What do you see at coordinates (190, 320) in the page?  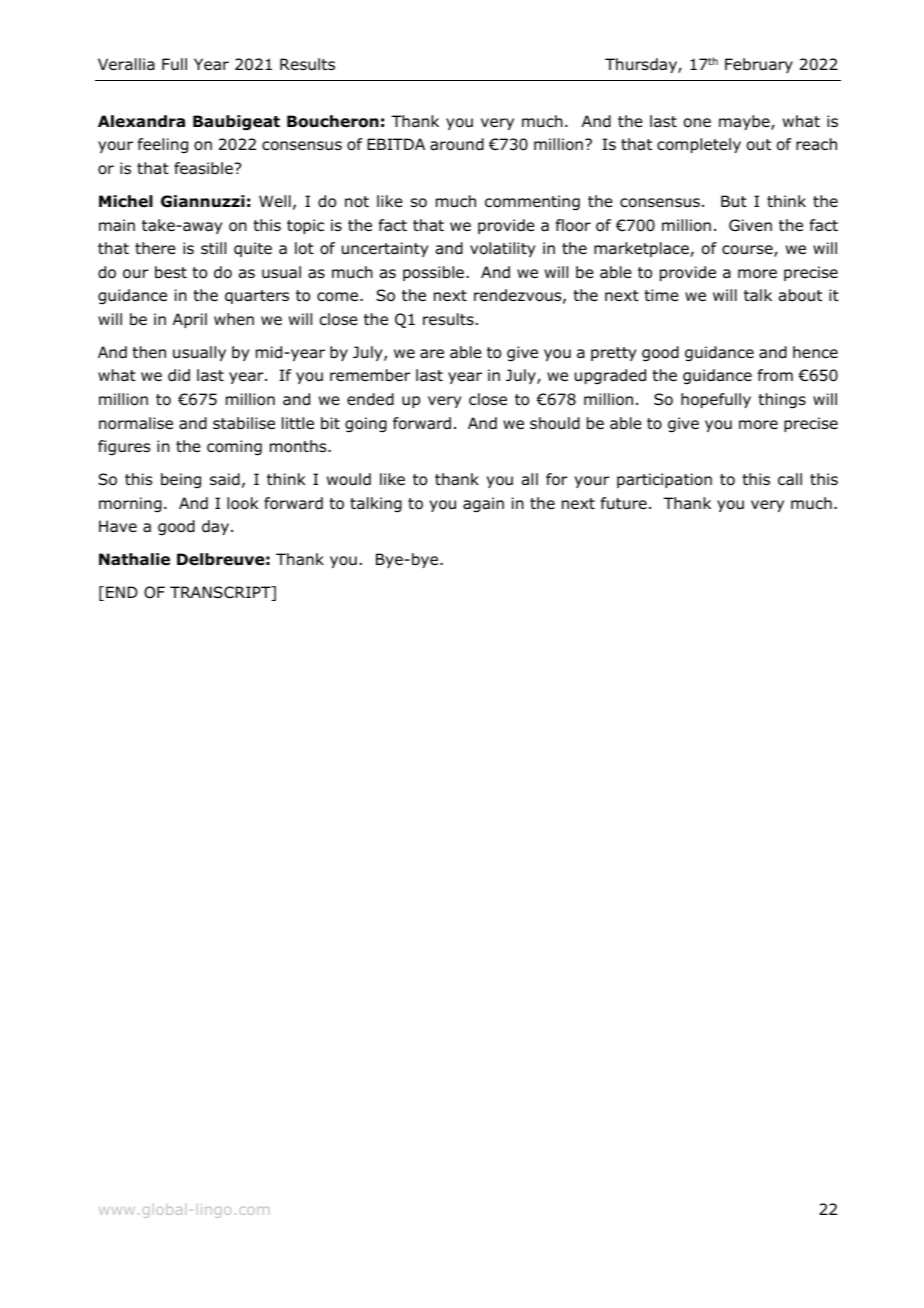 I see `April` at bounding box center [190, 320].
